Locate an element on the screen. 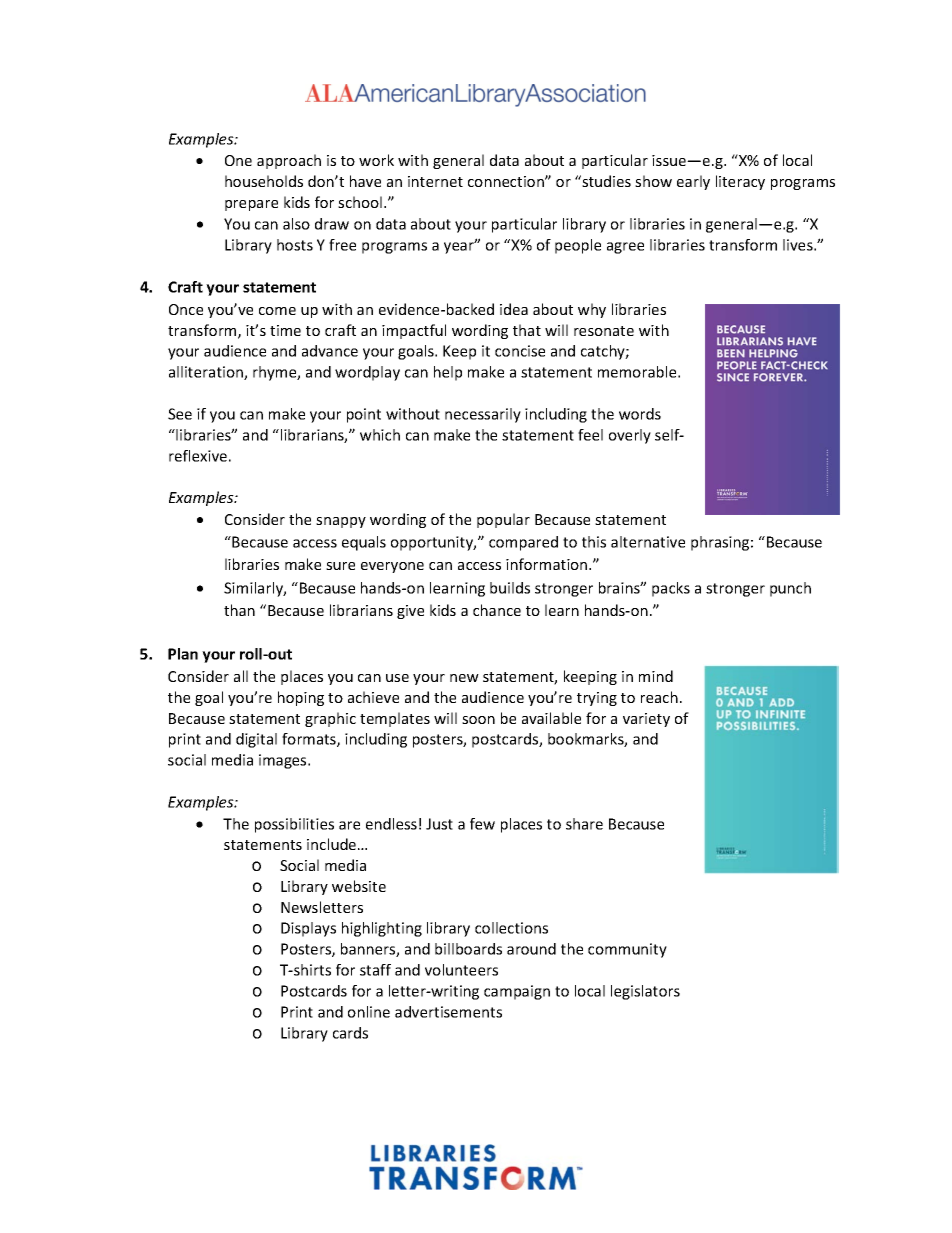 The width and height of the screenshot is (952, 1233). than is located at coordinates (239, 610).
